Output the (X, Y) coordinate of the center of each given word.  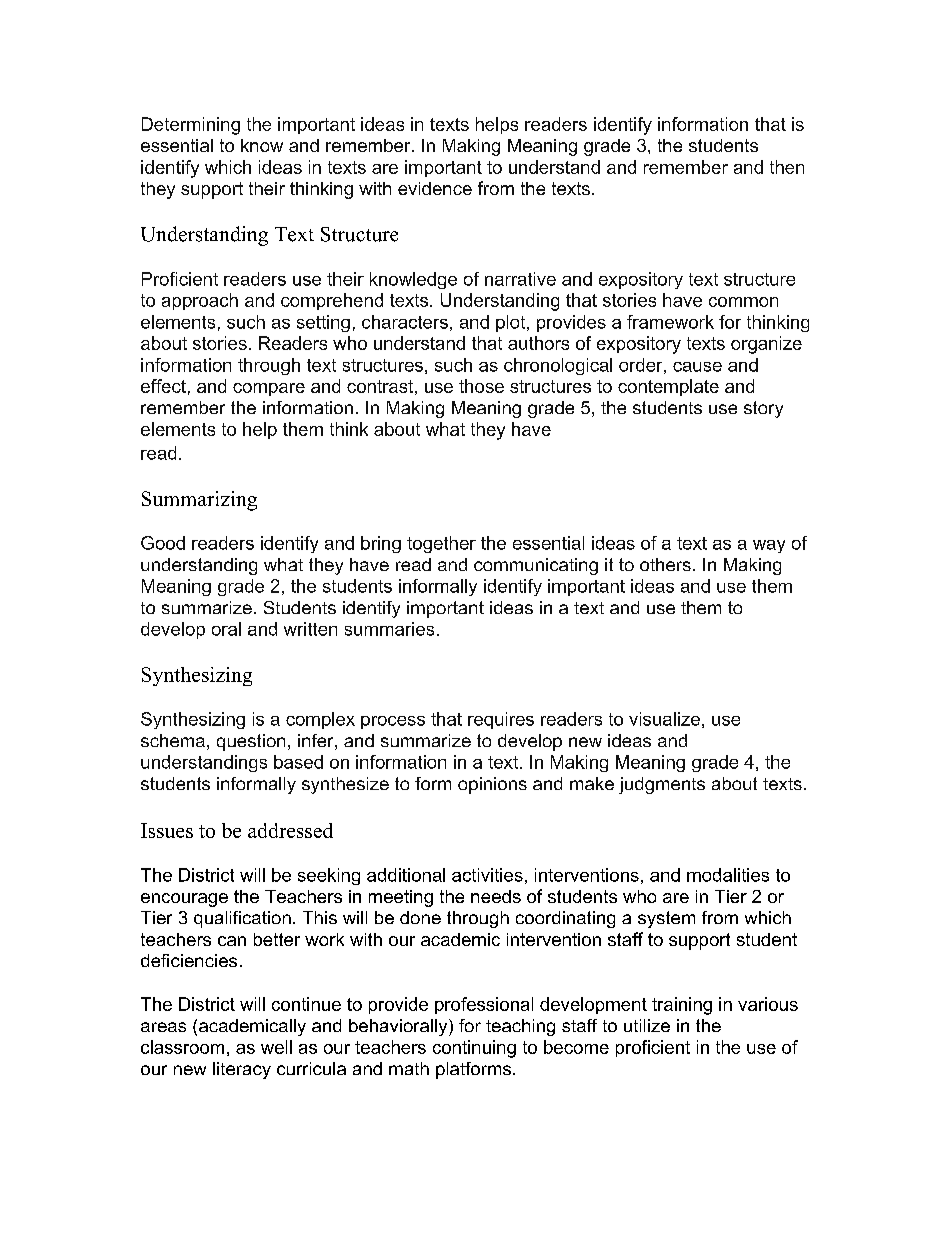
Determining (191, 126)
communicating (536, 566)
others (665, 564)
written (310, 629)
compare (269, 389)
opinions (492, 785)
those (481, 386)
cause (697, 367)
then (787, 167)
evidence (435, 188)
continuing (474, 1049)
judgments (662, 785)
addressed (290, 830)
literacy (242, 1070)
